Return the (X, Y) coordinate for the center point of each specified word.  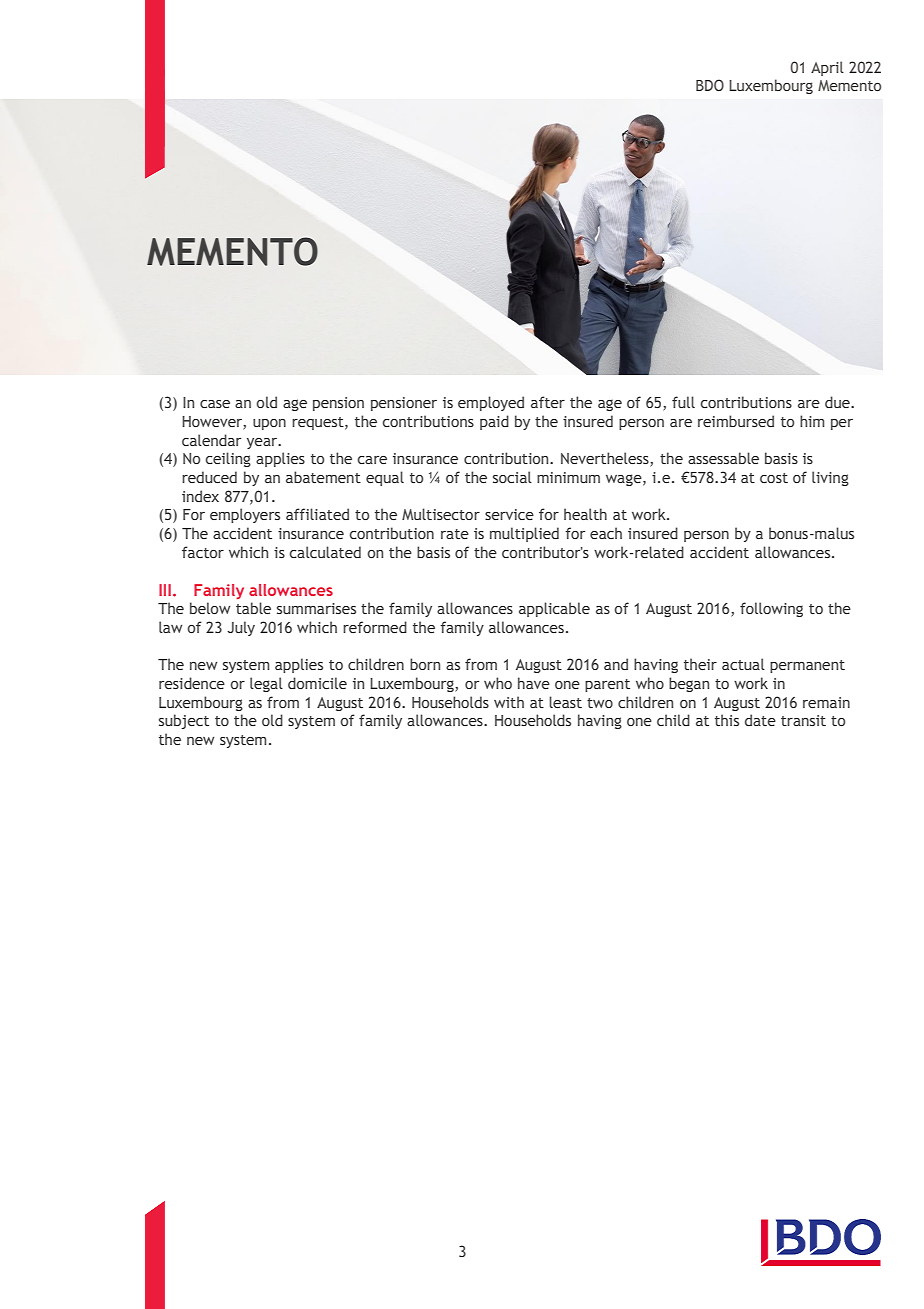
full (683, 402)
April (827, 68)
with (509, 702)
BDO (710, 85)
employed (491, 403)
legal (266, 684)
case (215, 404)
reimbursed (736, 421)
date (760, 720)
